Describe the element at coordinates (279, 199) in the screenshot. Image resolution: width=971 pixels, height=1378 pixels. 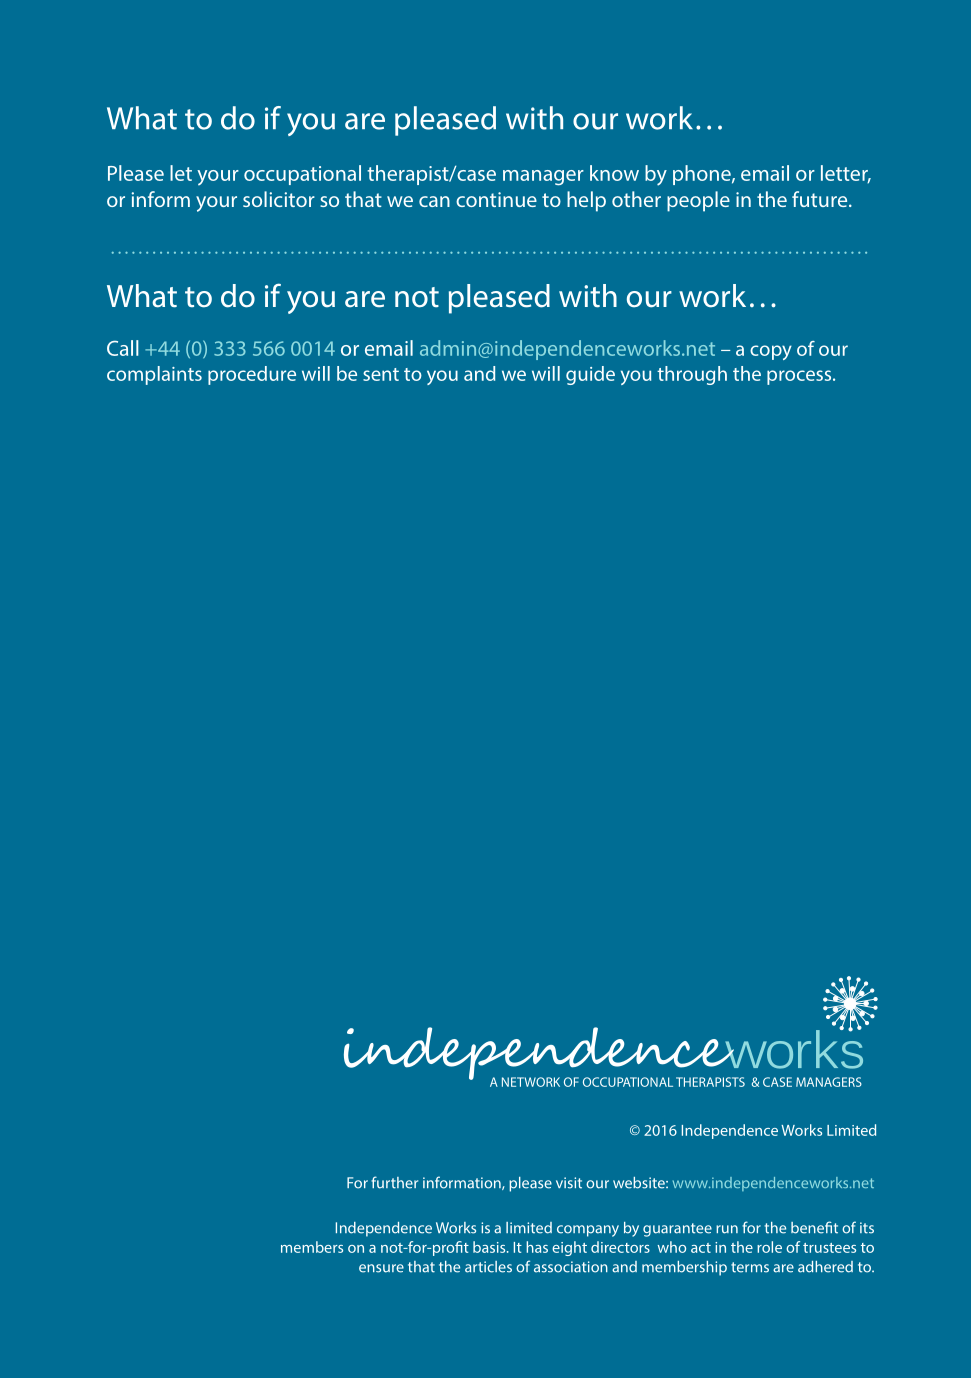
I see `solicitor` at that location.
